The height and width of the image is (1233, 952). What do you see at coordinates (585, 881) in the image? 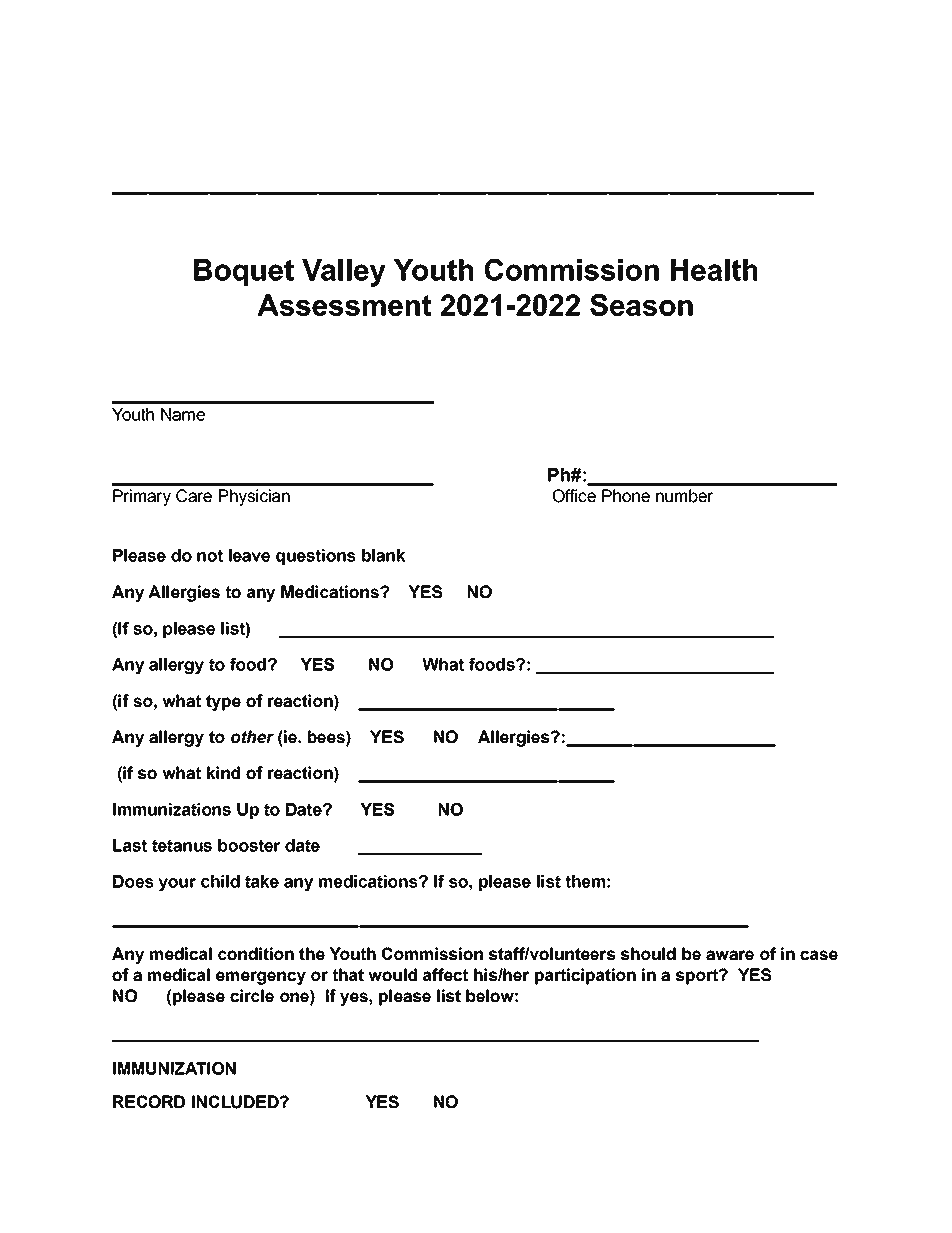
I see `them` at bounding box center [585, 881].
